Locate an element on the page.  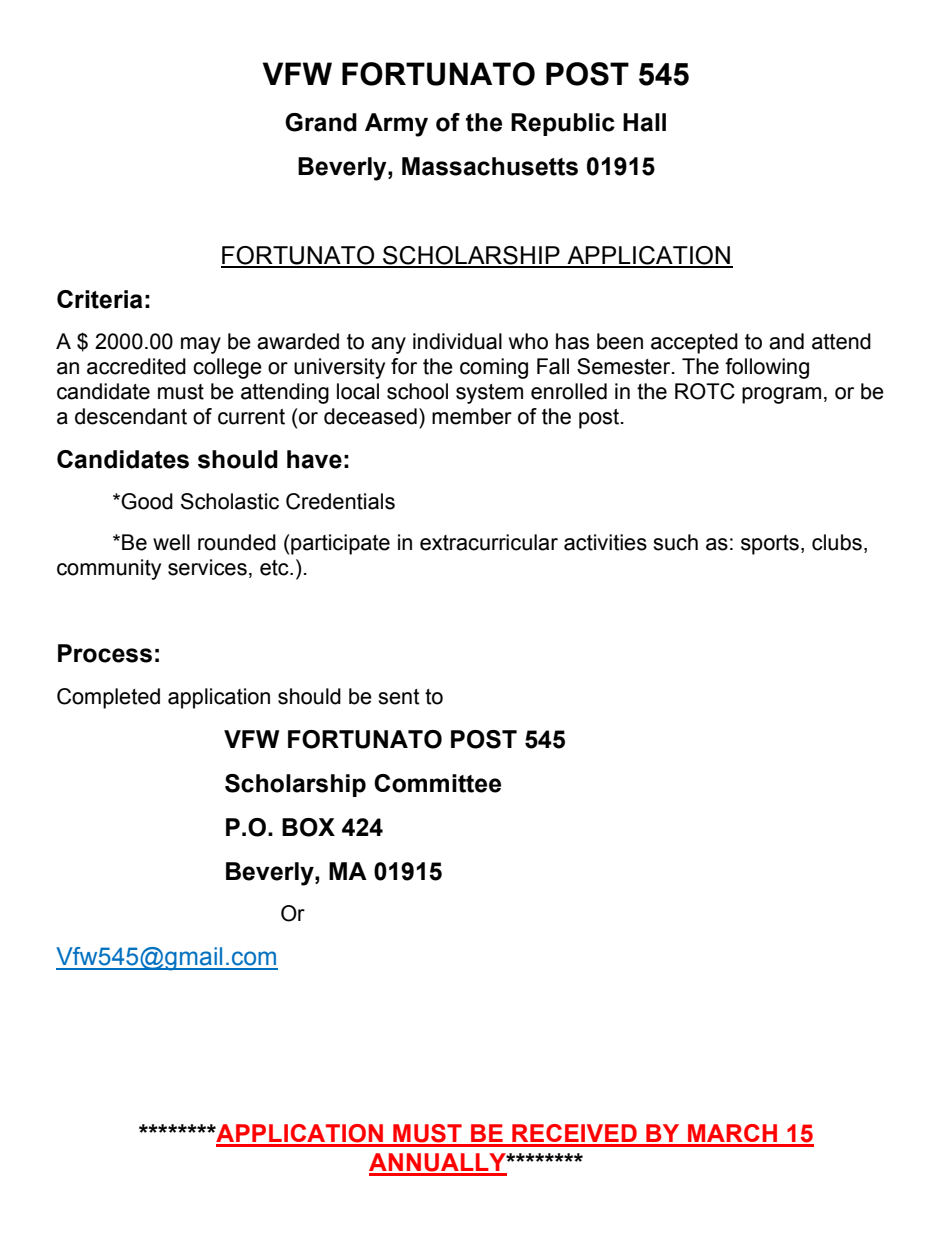
Massachusetts is located at coordinates (490, 166).
